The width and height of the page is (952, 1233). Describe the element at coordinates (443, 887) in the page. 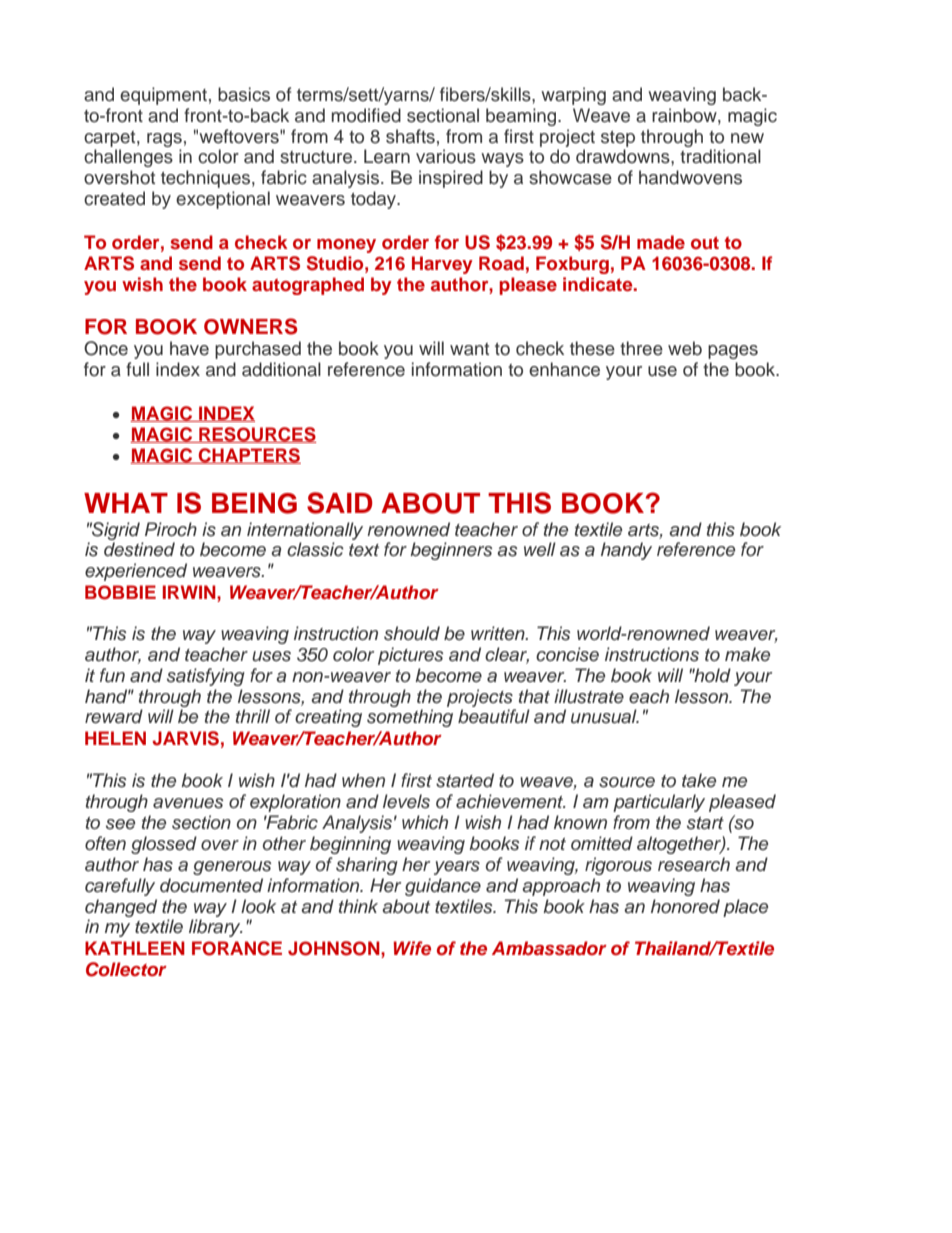

I see `guidance` at that location.
